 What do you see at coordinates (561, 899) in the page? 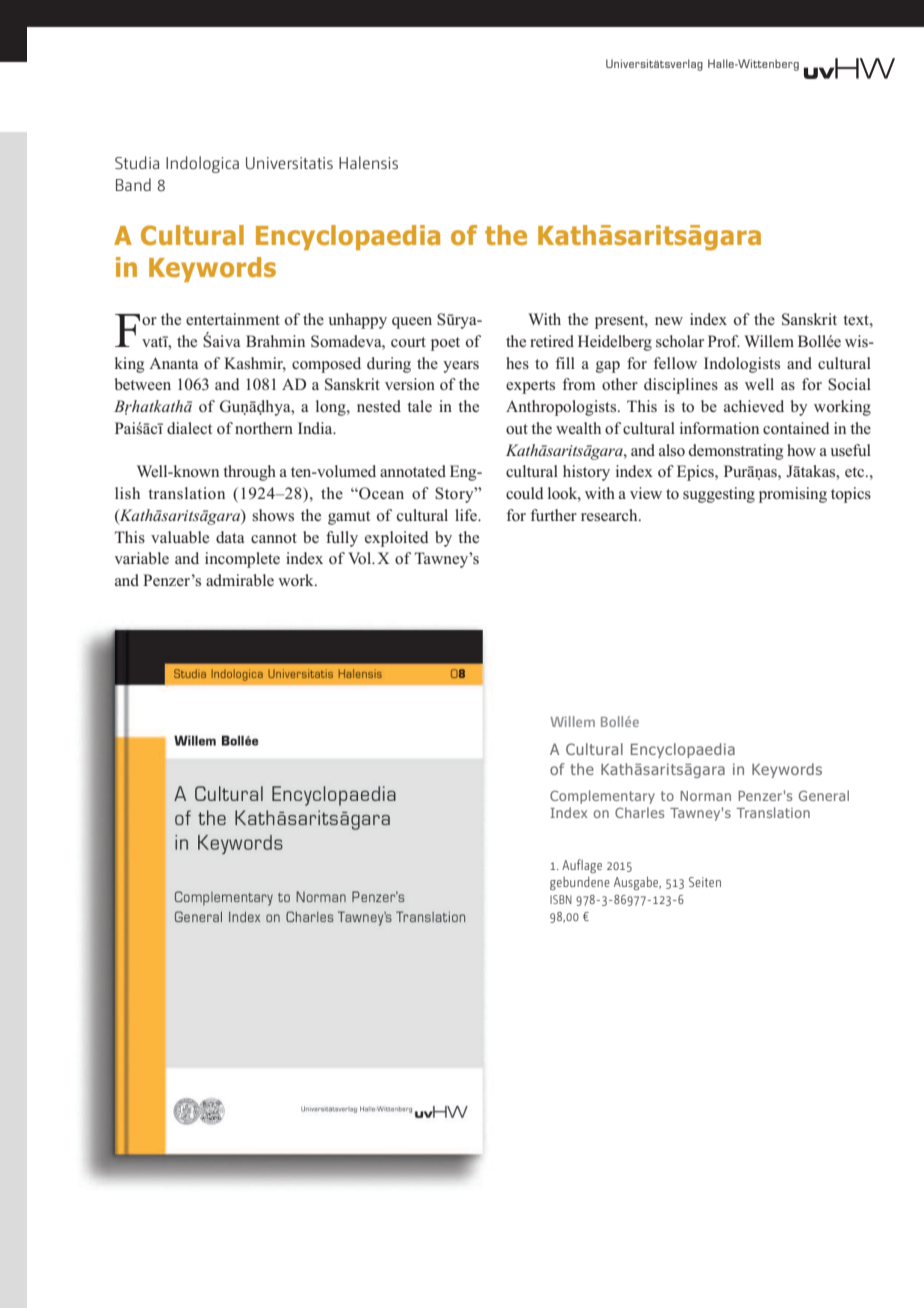
I see `ISBN` at bounding box center [561, 899].
